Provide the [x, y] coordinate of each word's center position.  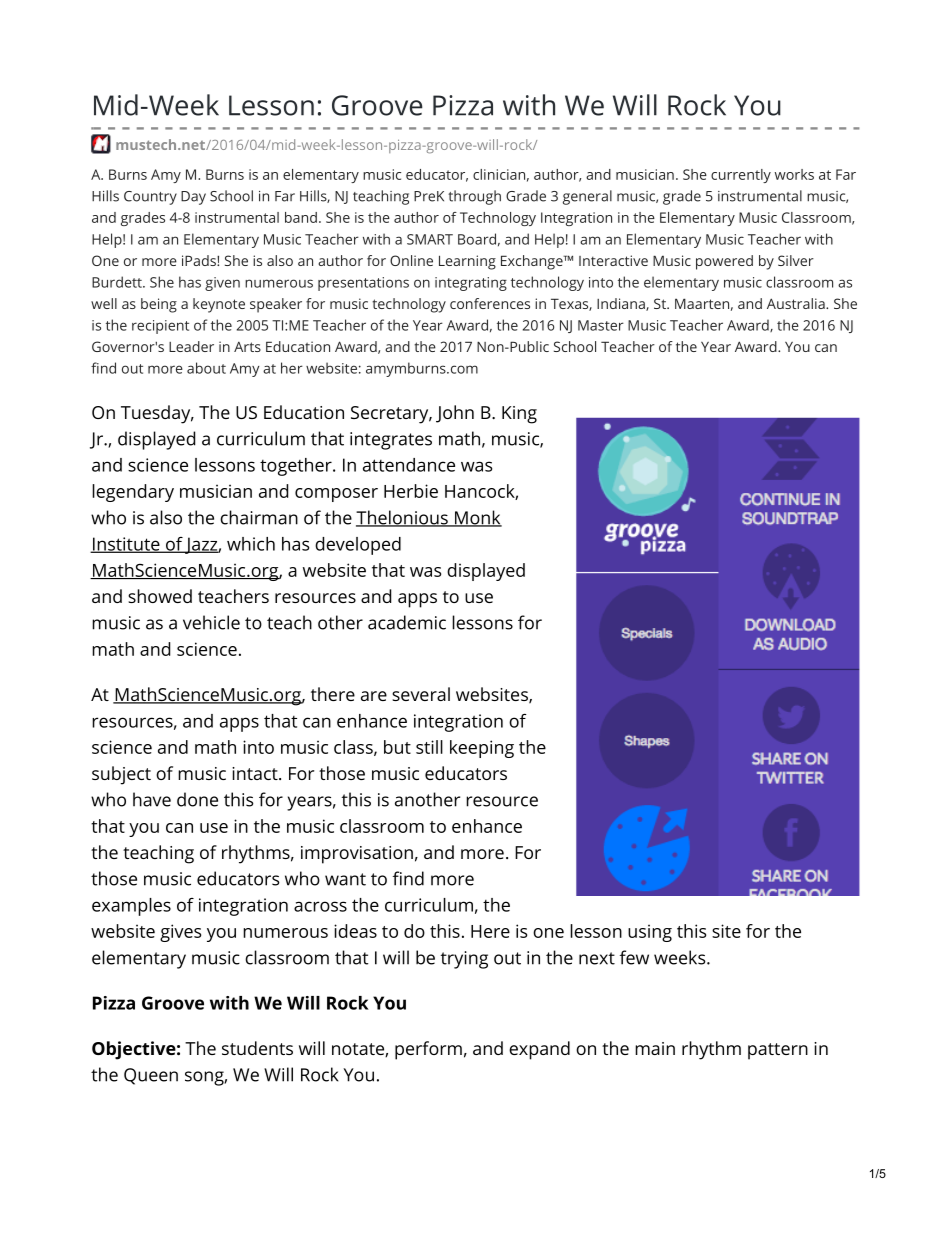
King [519, 415]
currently [741, 176]
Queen [151, 1076]
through [474, 197]
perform [428, 1050]
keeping [482, 749]
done [197, 799]
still [429, 747]
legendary [133, 493]
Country [150, 198]
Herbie [411, 491]
